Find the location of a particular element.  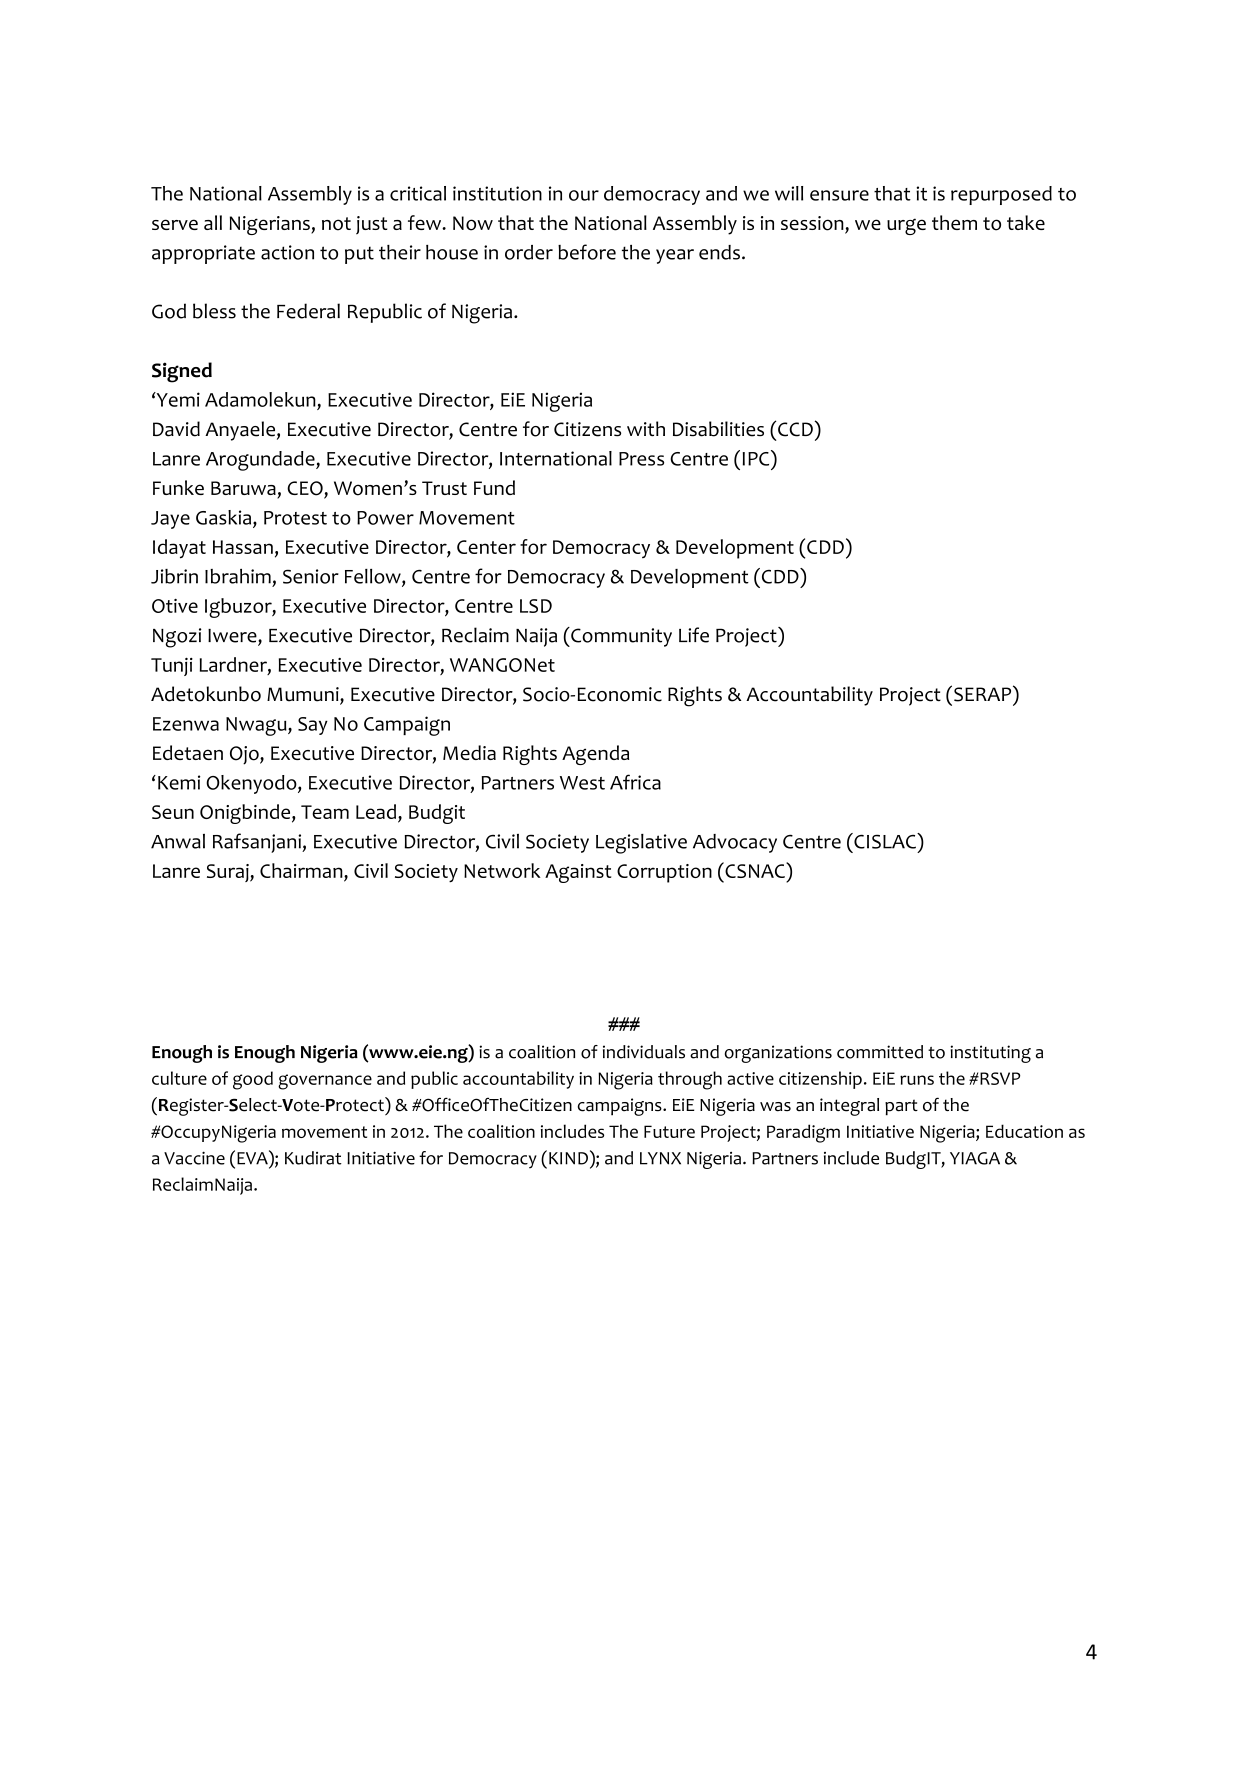

Advocacy is located at coordinates (735, 843).
